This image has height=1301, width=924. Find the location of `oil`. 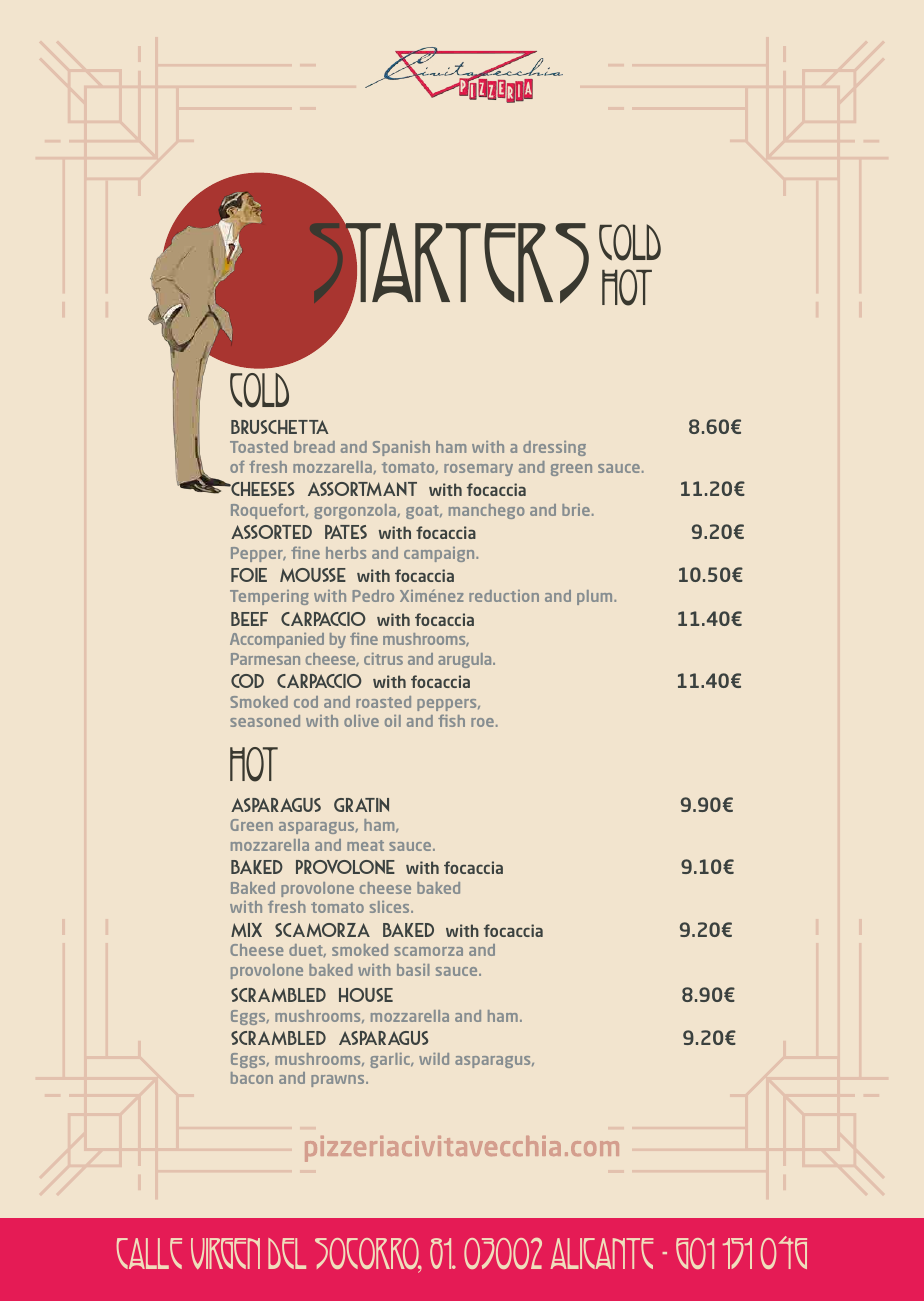

oil is located at coordinates (393, 721).
